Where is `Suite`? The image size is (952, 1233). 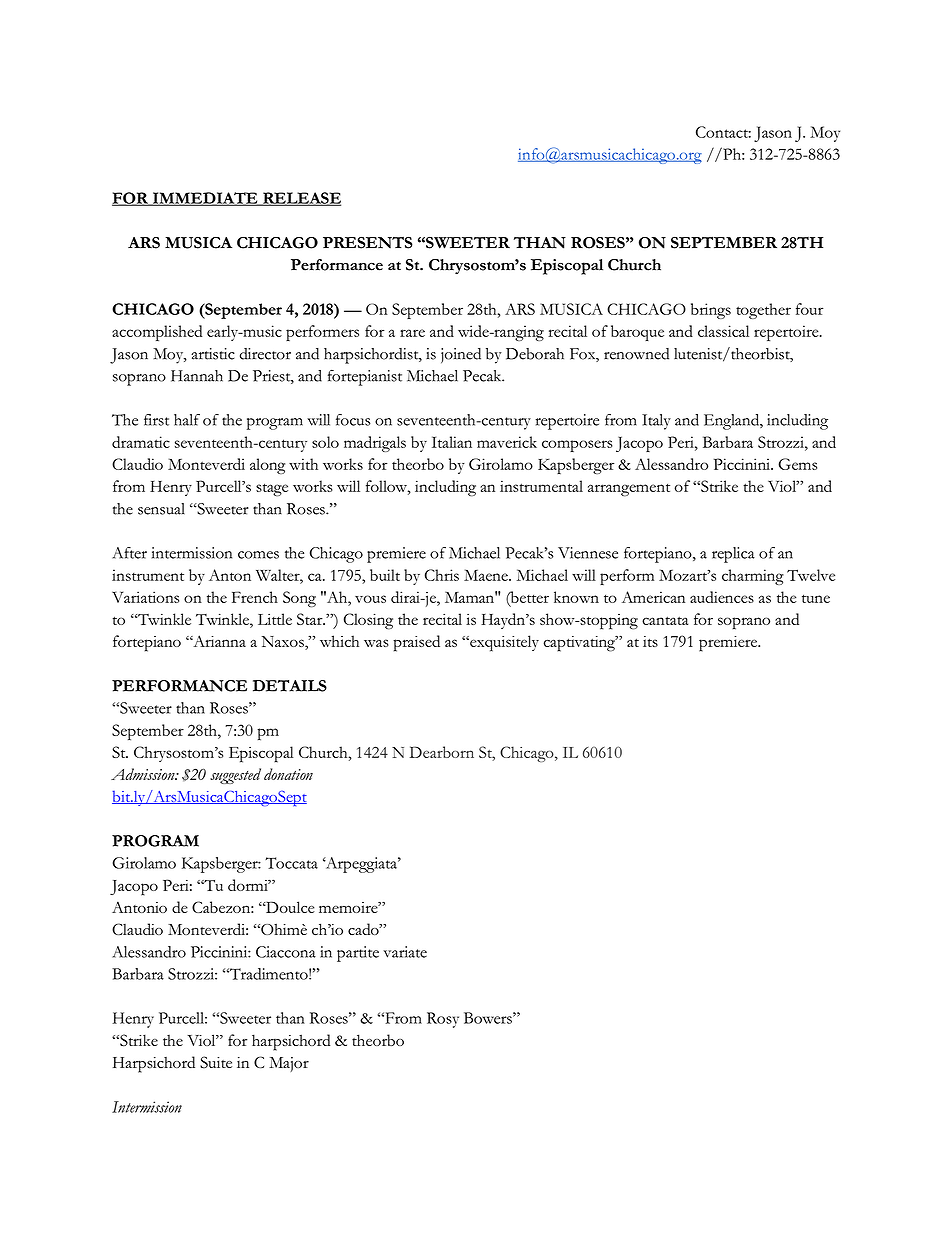 Suite is located at coordinates (216, 1062).
